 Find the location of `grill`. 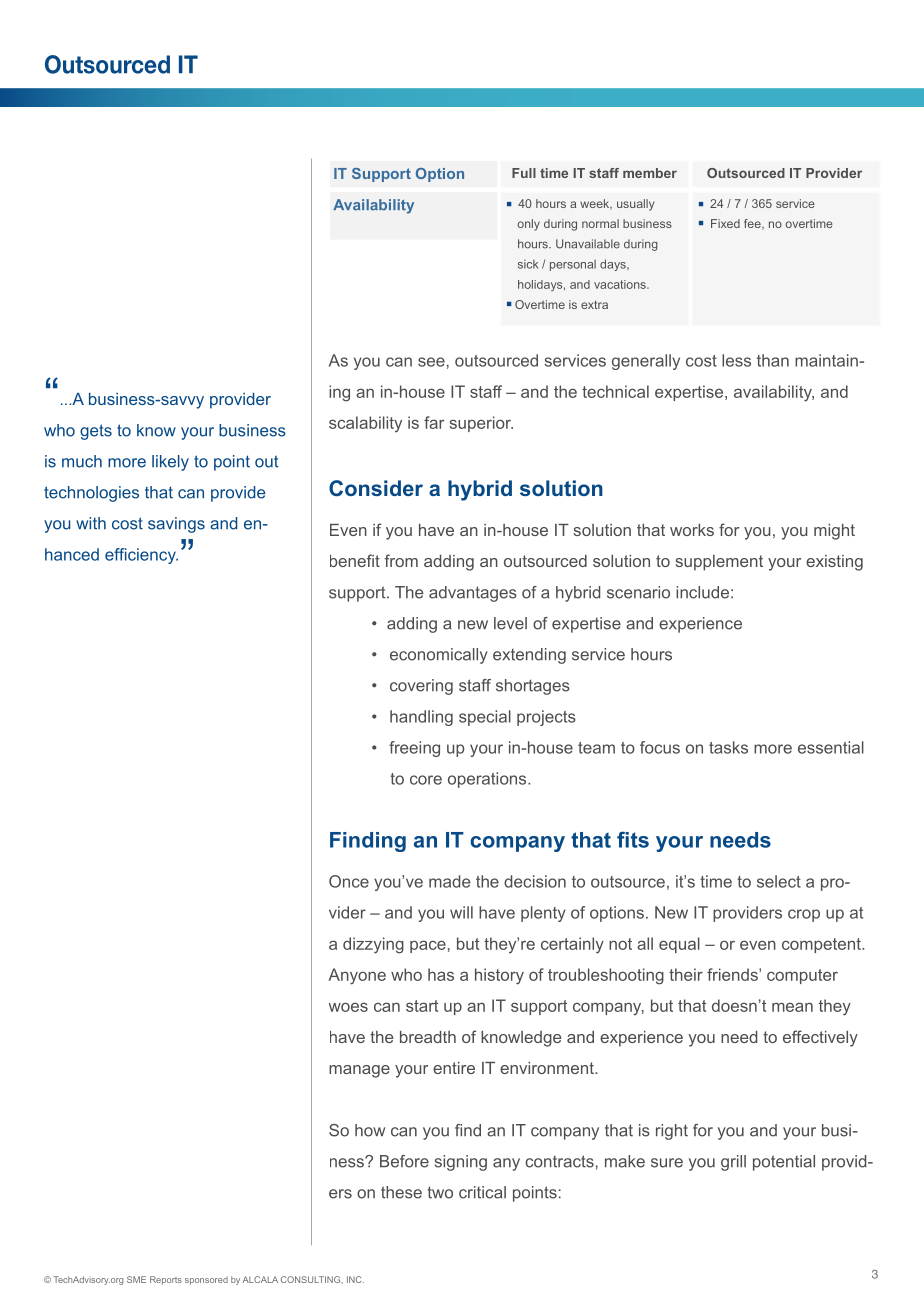

grill is located at coordinates (733, 1163).
